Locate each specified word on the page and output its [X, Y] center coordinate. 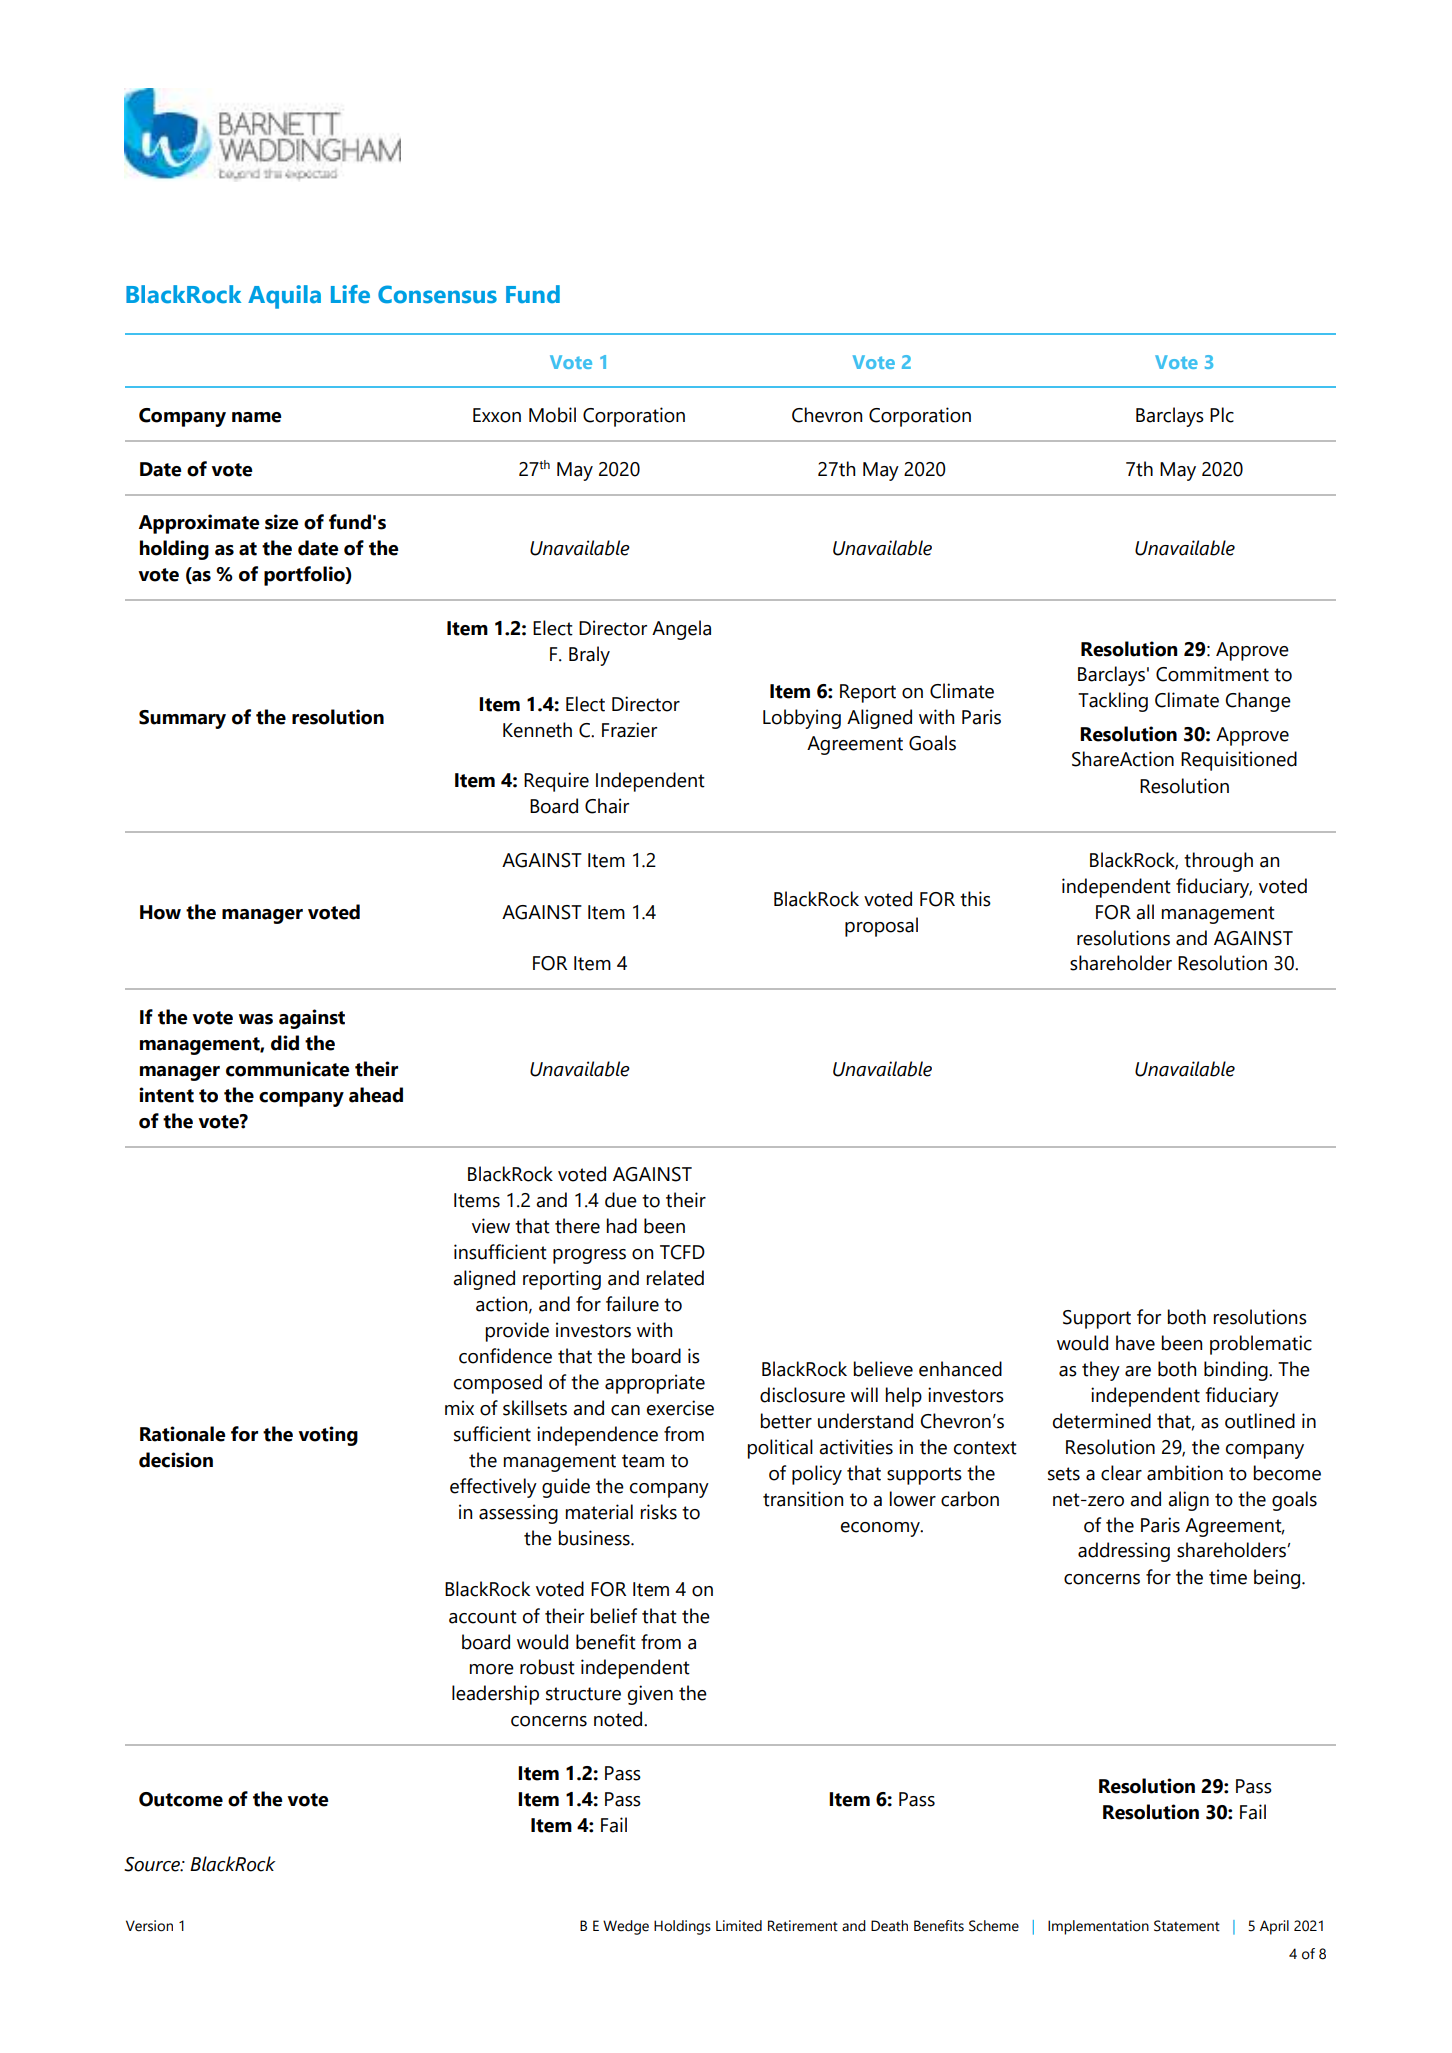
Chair [607, 806]
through [1218, 862]
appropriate [655, 1384]
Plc [1222, 415]
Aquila [284, 297]
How [160, 912]
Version [149, 1926]
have [1135, 1343]
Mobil [552, 415]
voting [328, 1436]
